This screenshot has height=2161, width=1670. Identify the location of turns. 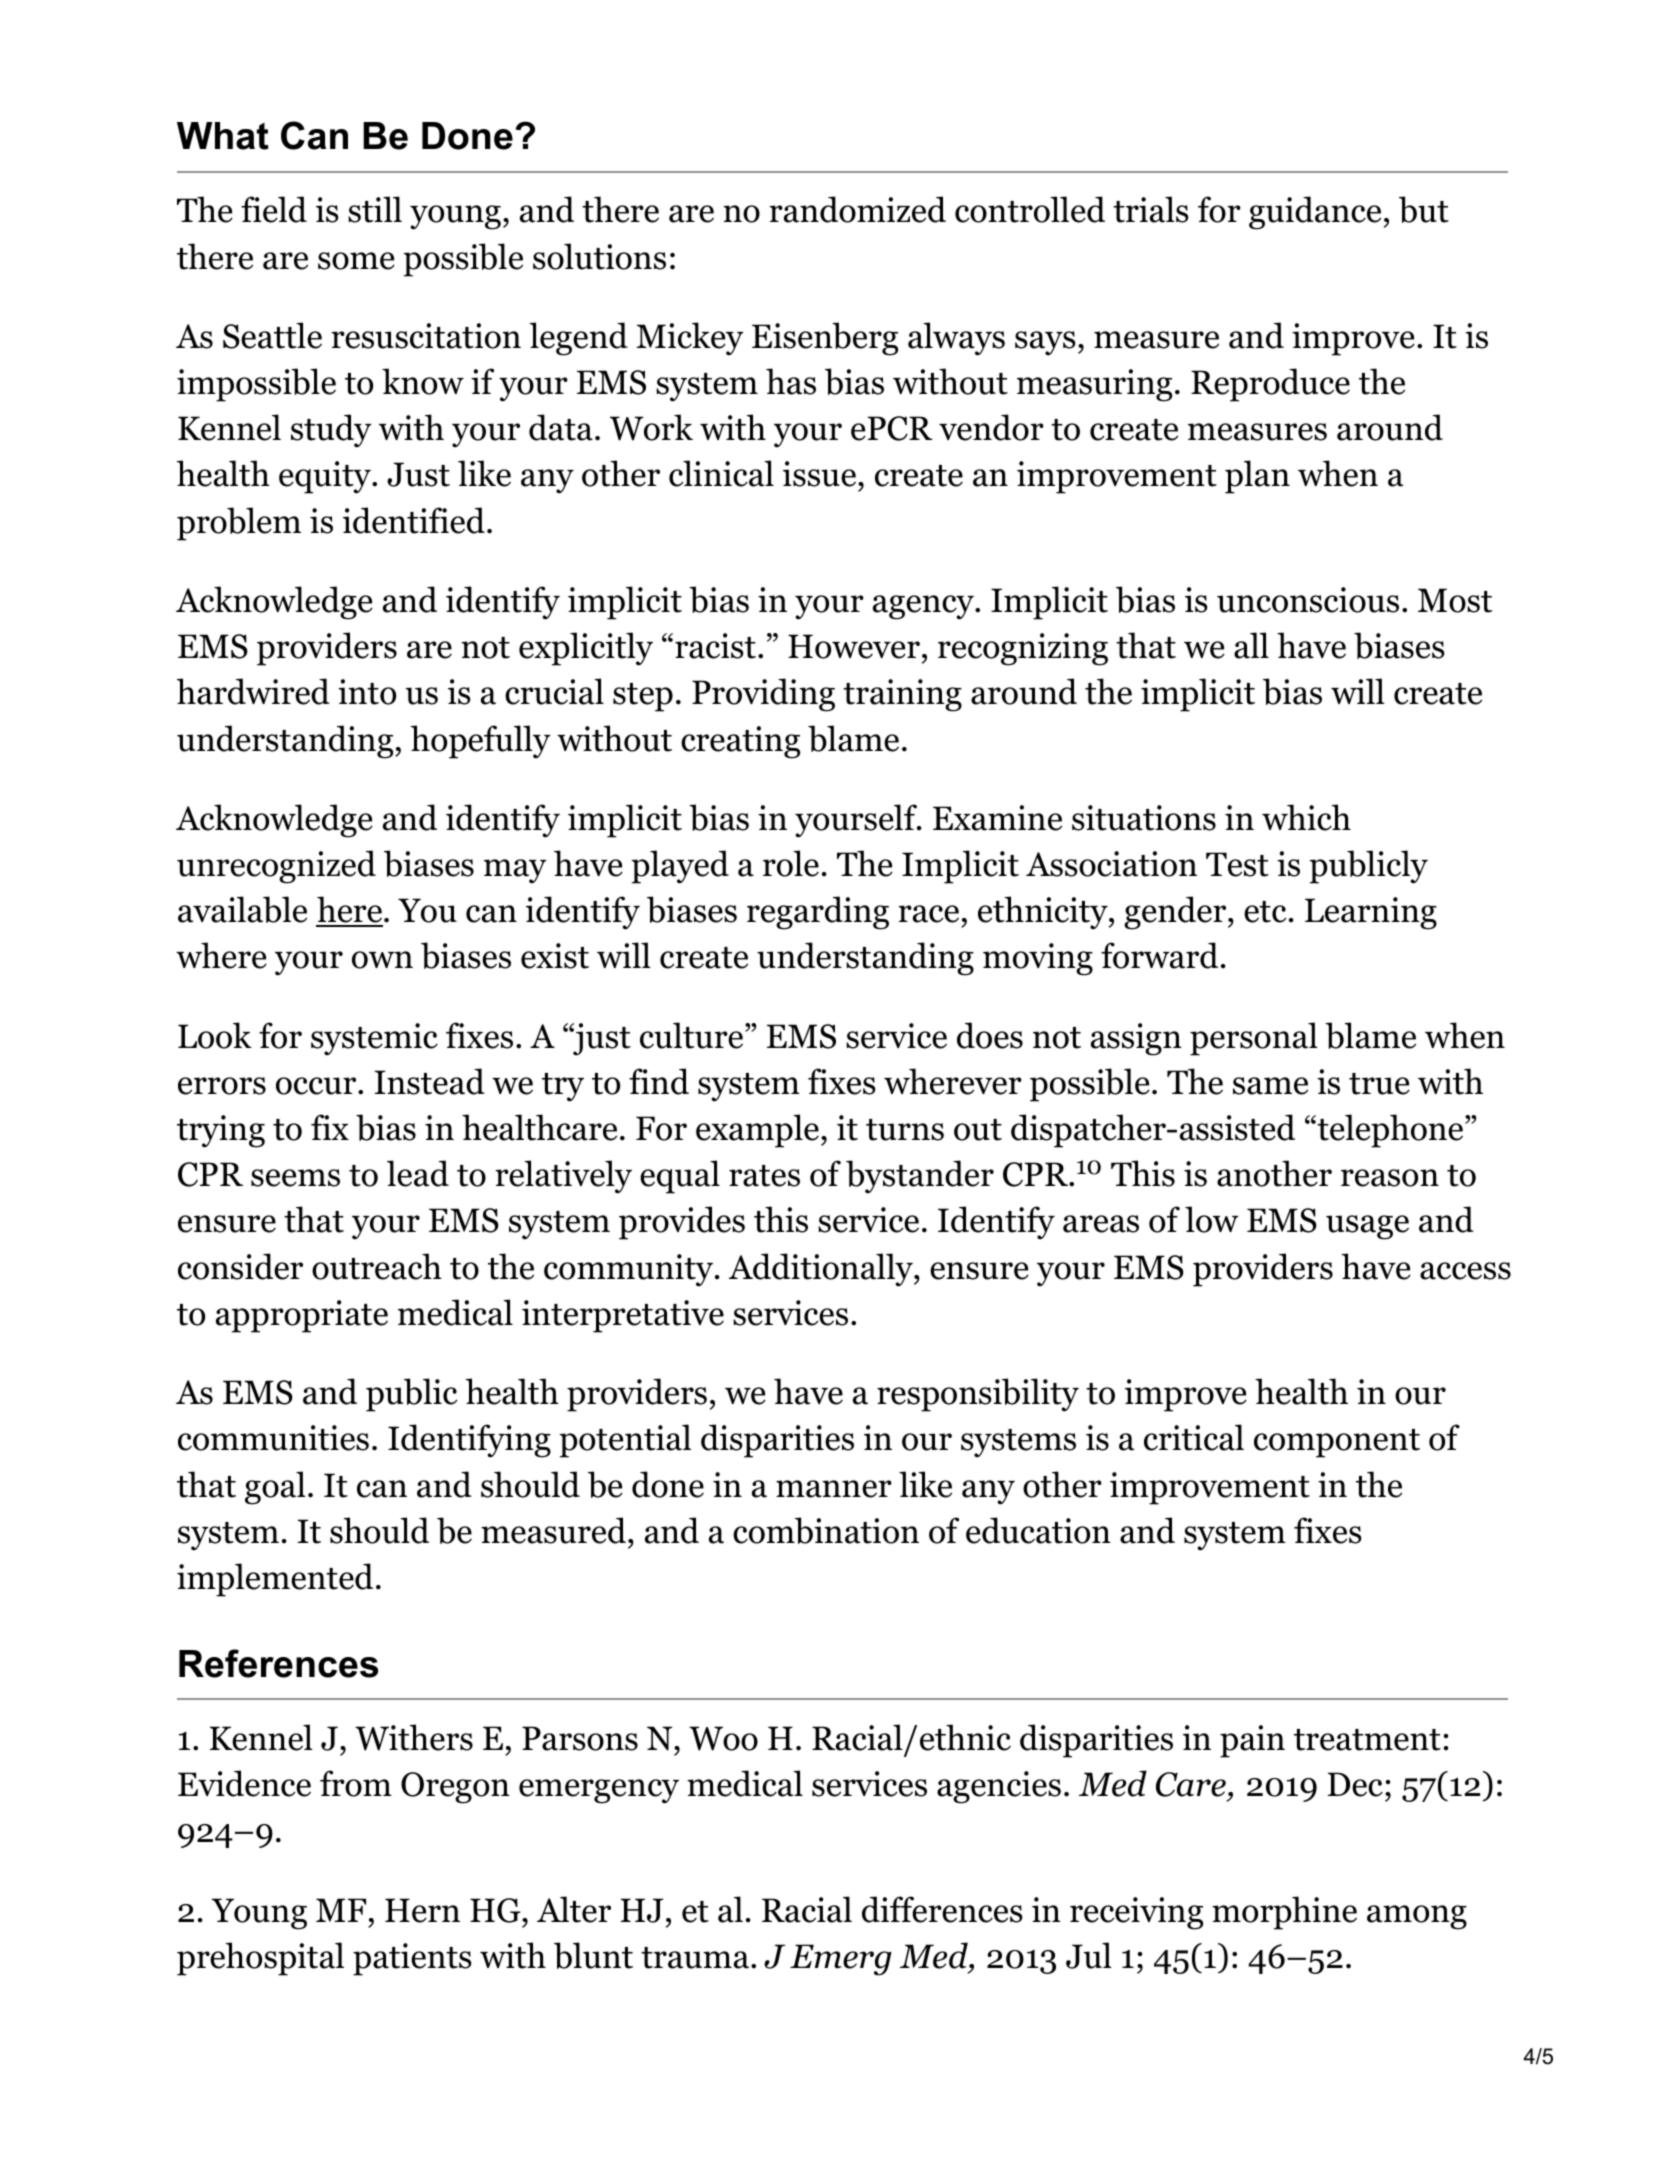
(905, 1130).
